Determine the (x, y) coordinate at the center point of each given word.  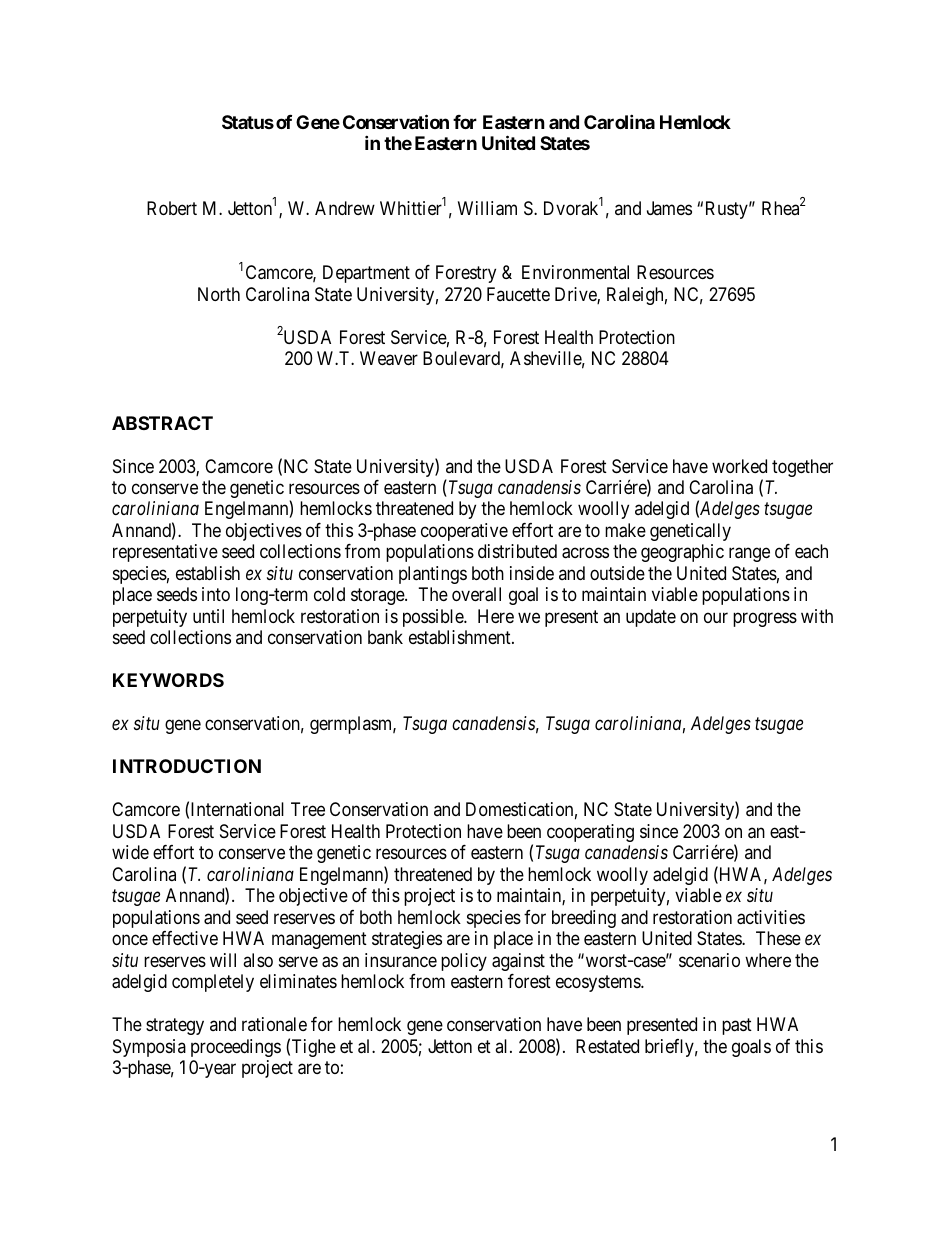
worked (739, 466)
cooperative (464, 532)
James (669, 208)
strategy (175, 1026)
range (749, 555)
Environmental (575, 272)
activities (771, 917)
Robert (172, 208)
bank (385, 637)
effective (185, 938)
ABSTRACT (162, 423)
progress (765, 619)
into (216, 594)
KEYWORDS (168, 680)
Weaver (389, 358)
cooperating (590, 833)
